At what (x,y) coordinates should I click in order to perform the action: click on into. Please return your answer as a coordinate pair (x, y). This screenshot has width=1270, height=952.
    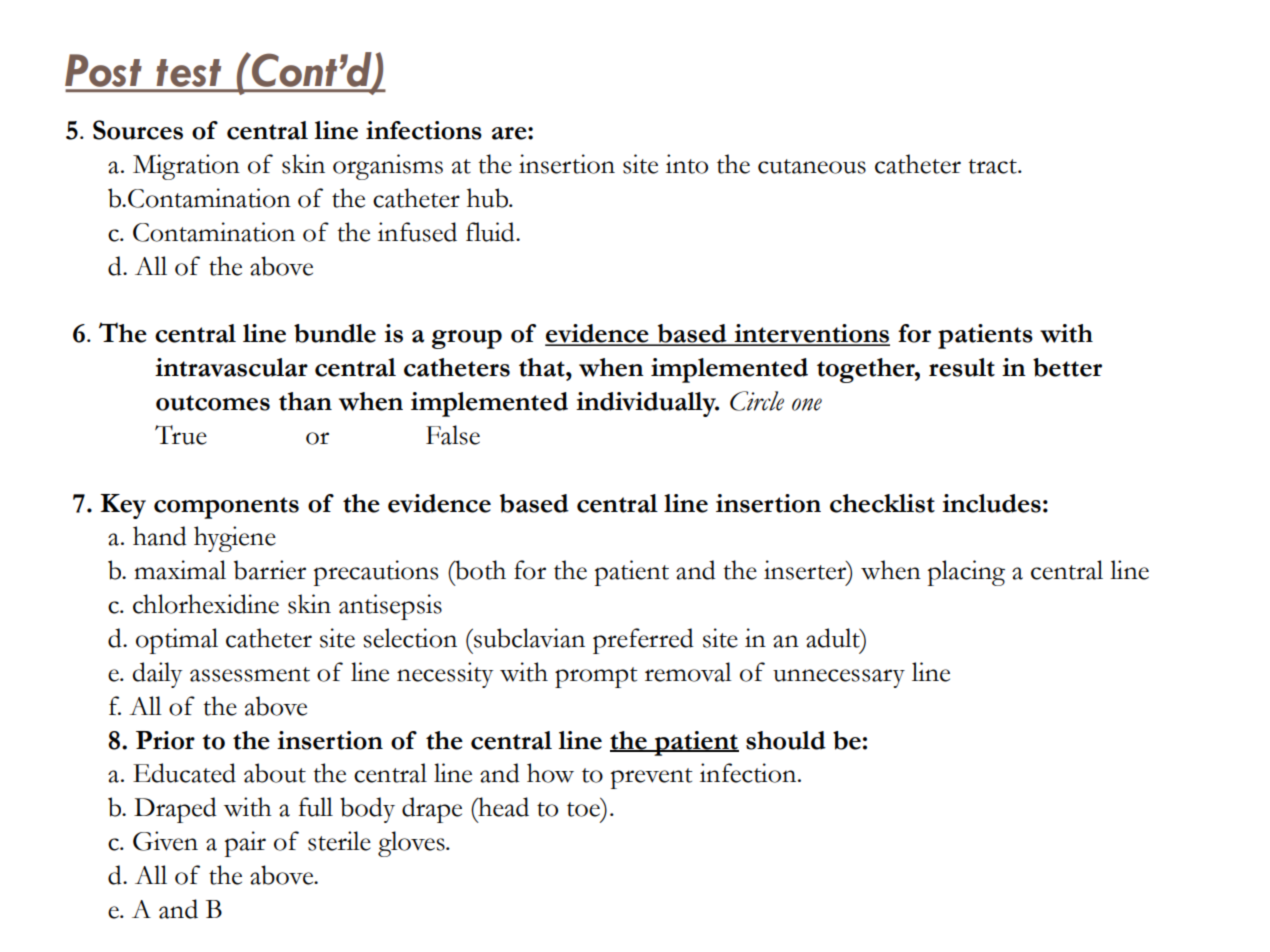
    Looking at the image, I should click on (687, 164).
